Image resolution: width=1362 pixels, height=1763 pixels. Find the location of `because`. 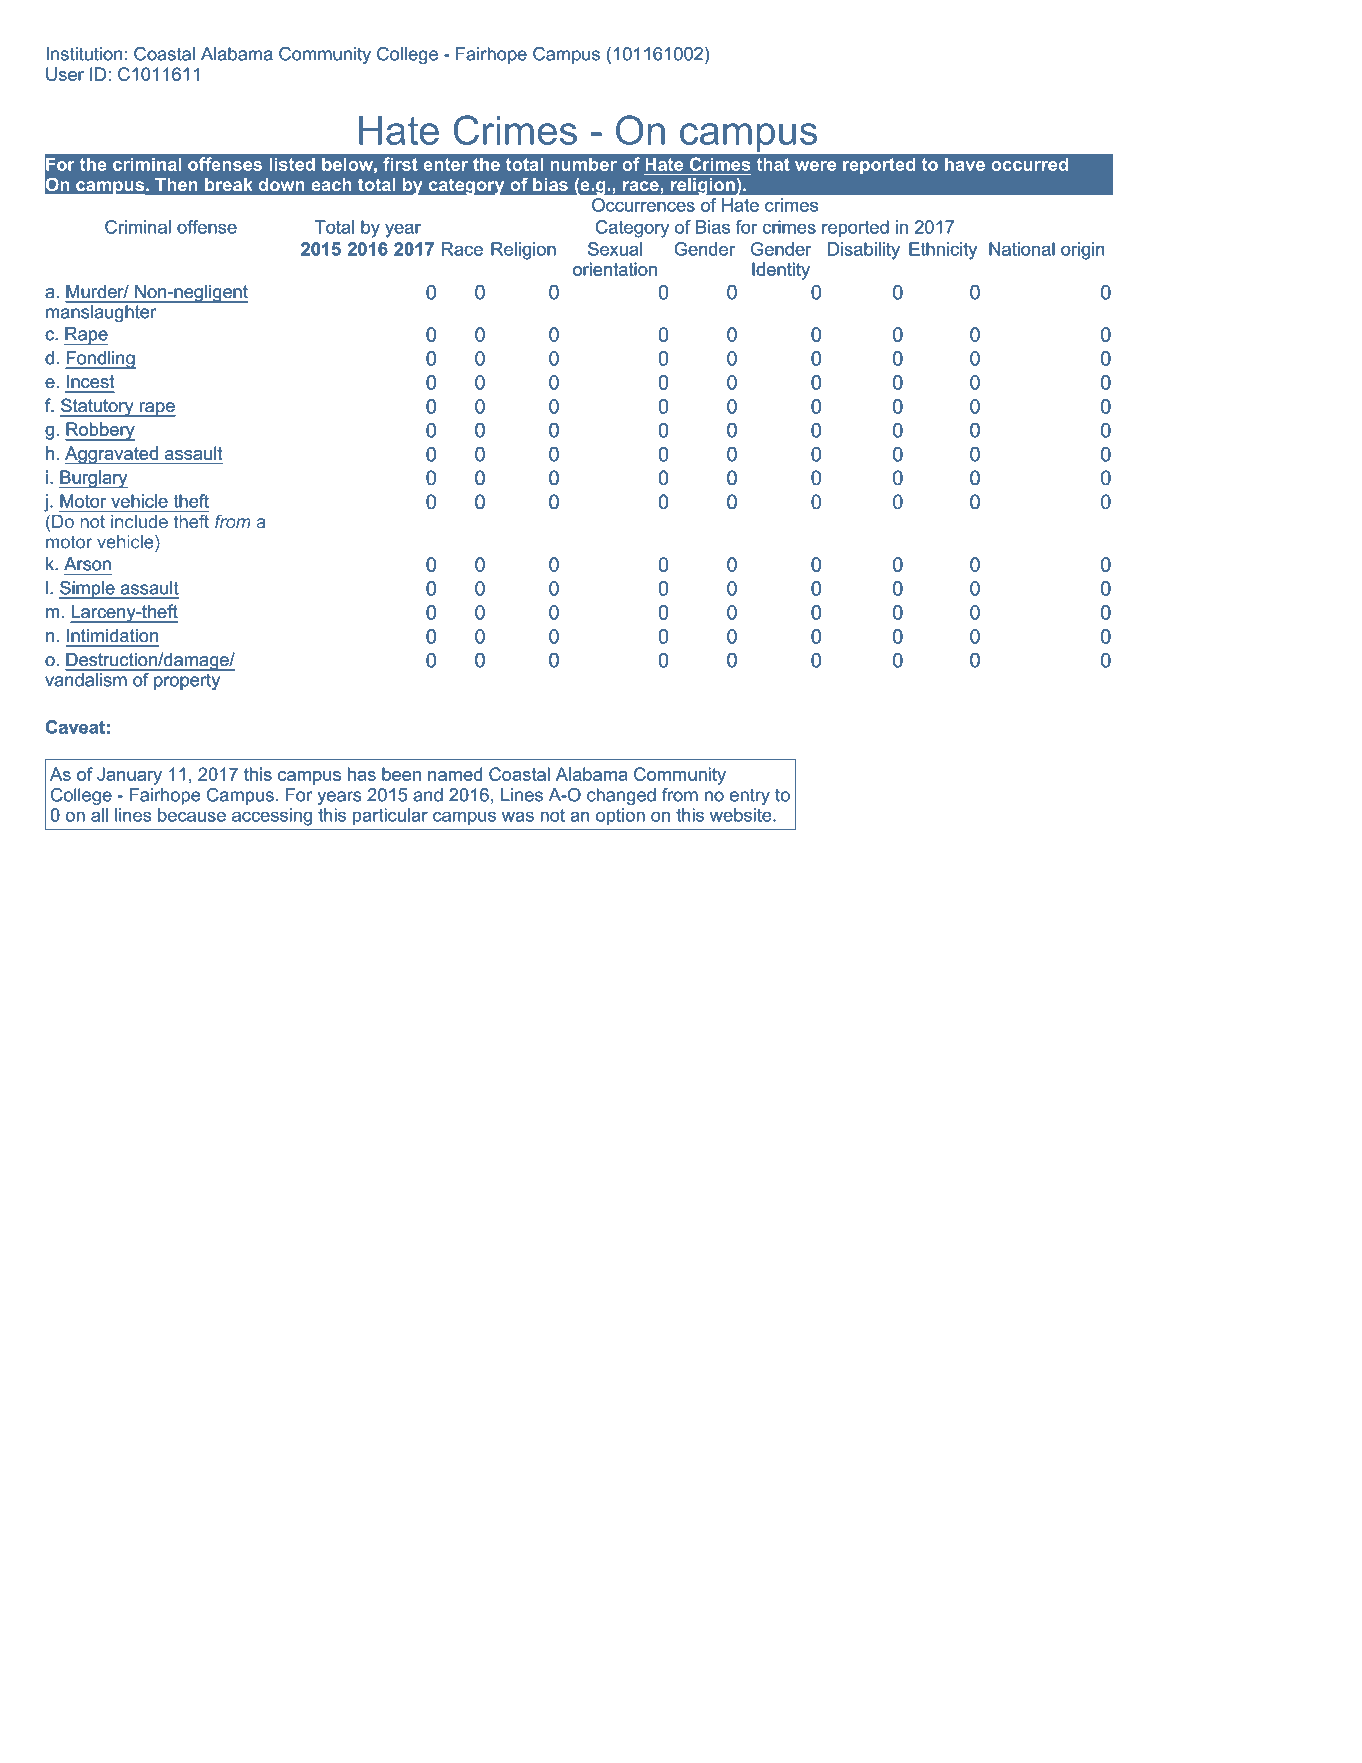

because is located at coordinates (192, 815).
